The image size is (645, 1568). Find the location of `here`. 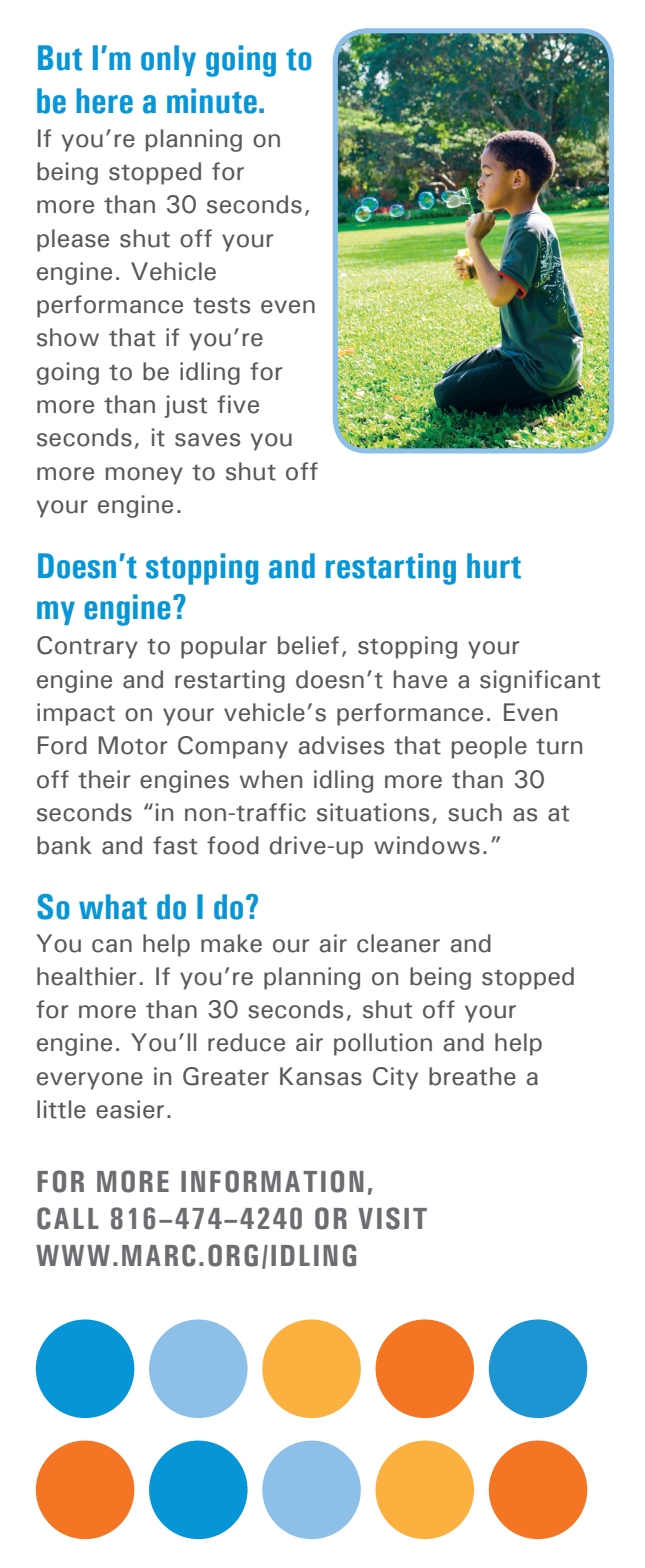

here is located at coordinates (104, 101).
